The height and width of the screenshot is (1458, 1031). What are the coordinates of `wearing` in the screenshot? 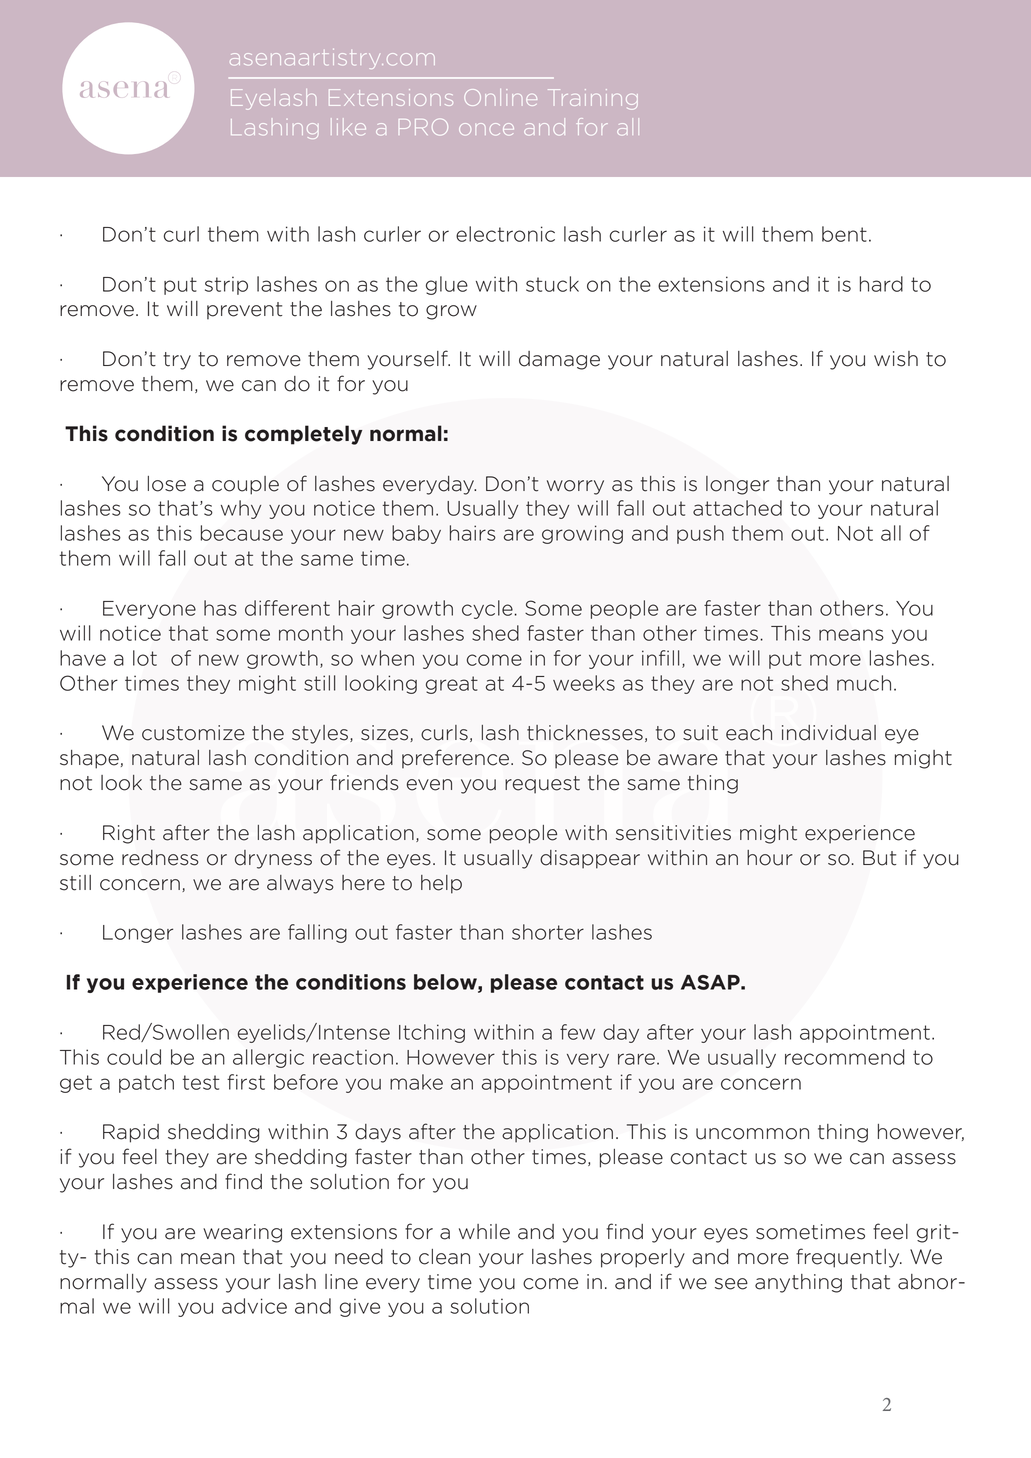 It's located at (242, 1233).
